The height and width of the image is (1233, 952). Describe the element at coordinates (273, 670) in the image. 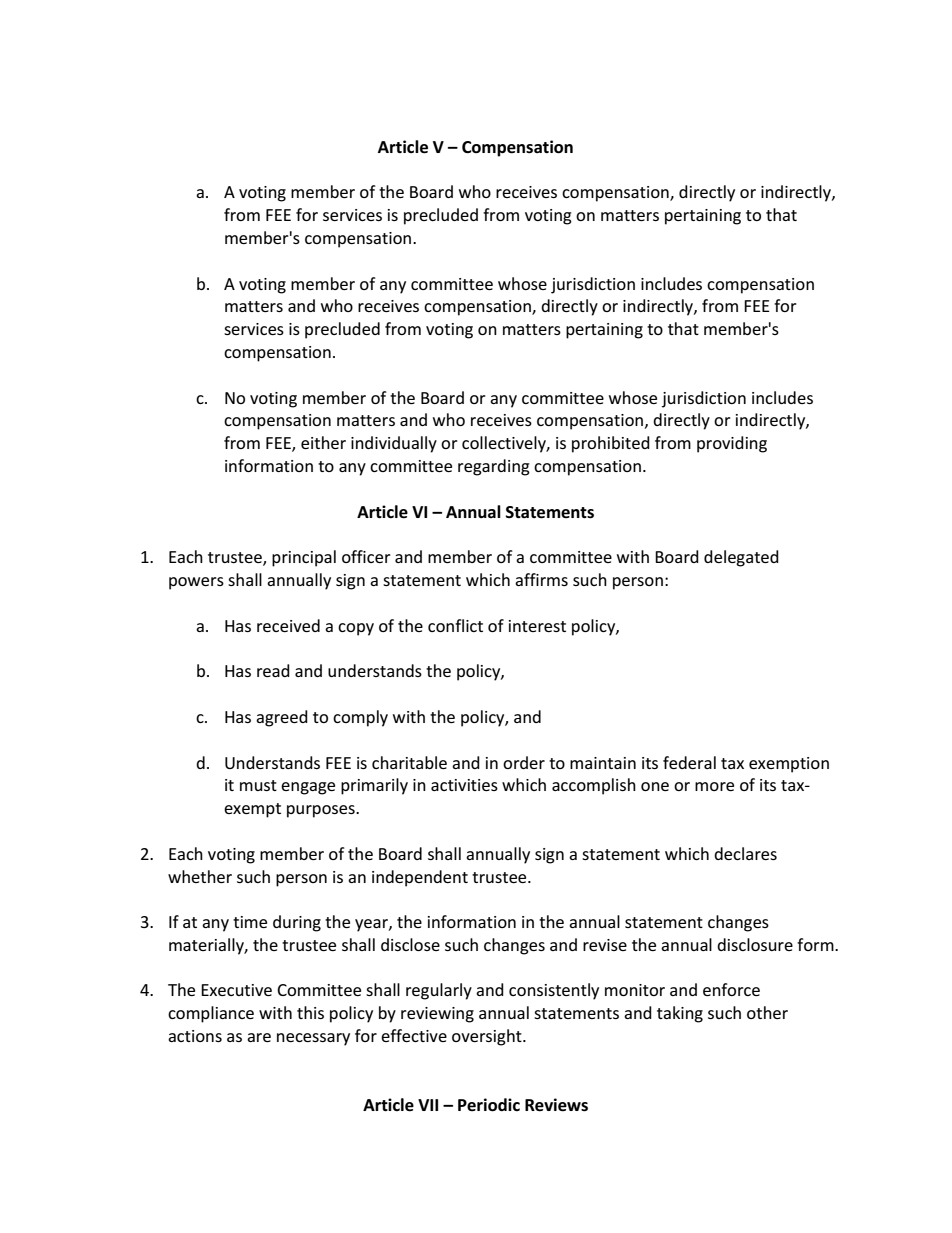

I see `read` at that location.
